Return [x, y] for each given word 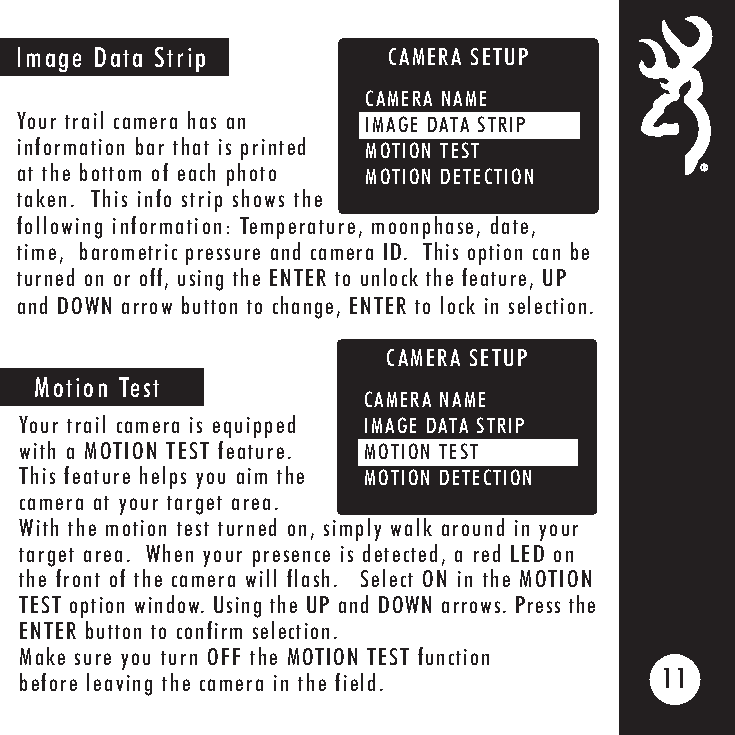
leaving [119, 684]
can [546, 254]
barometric [128, 251]
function [453, 656]
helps [163, 477]
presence [291, 558]
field [355, 682]
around [473, 527]
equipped [254, 426]
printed [273, 148]
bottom [110, 172]
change [303, 307]
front [78, 578]
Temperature [297, 228]
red [487, 553]
